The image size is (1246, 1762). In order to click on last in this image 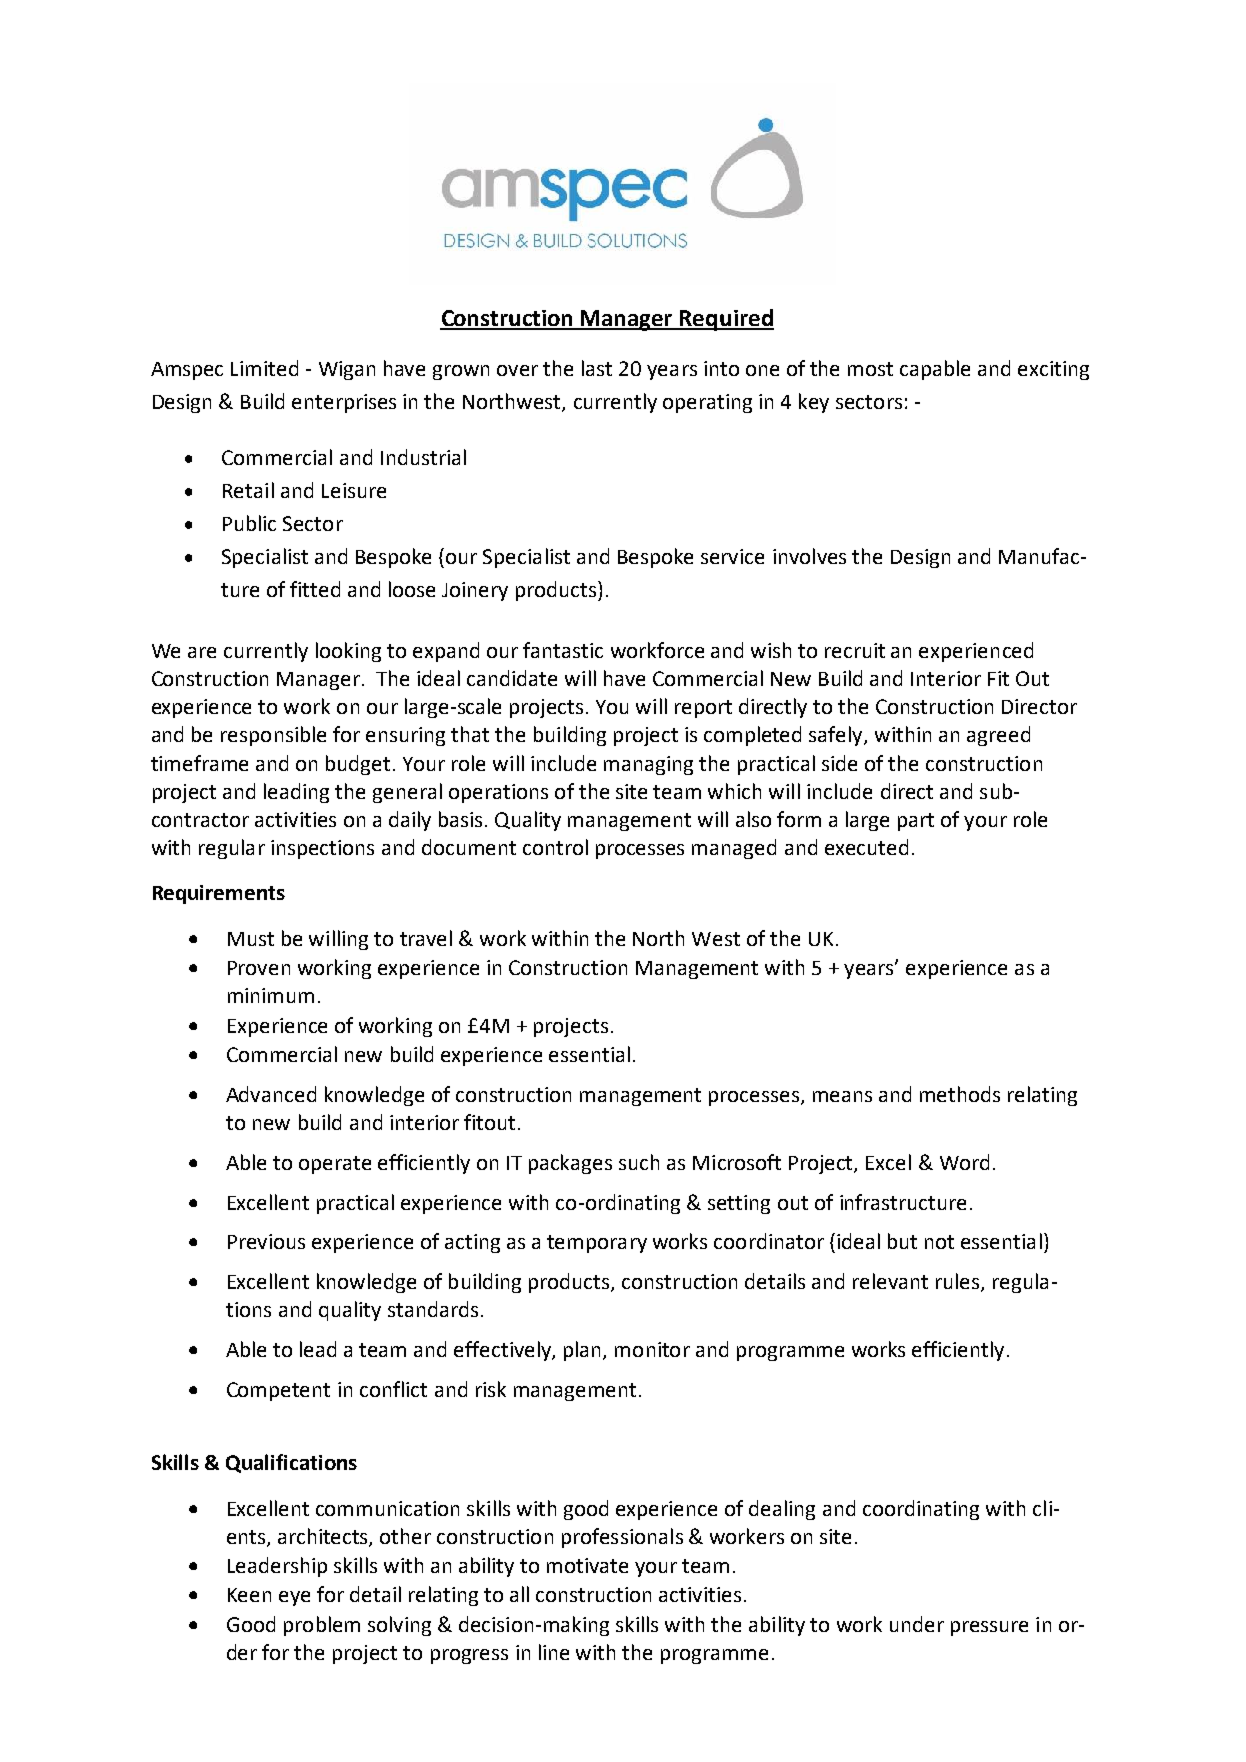, I will do `click(597, 368)`.
